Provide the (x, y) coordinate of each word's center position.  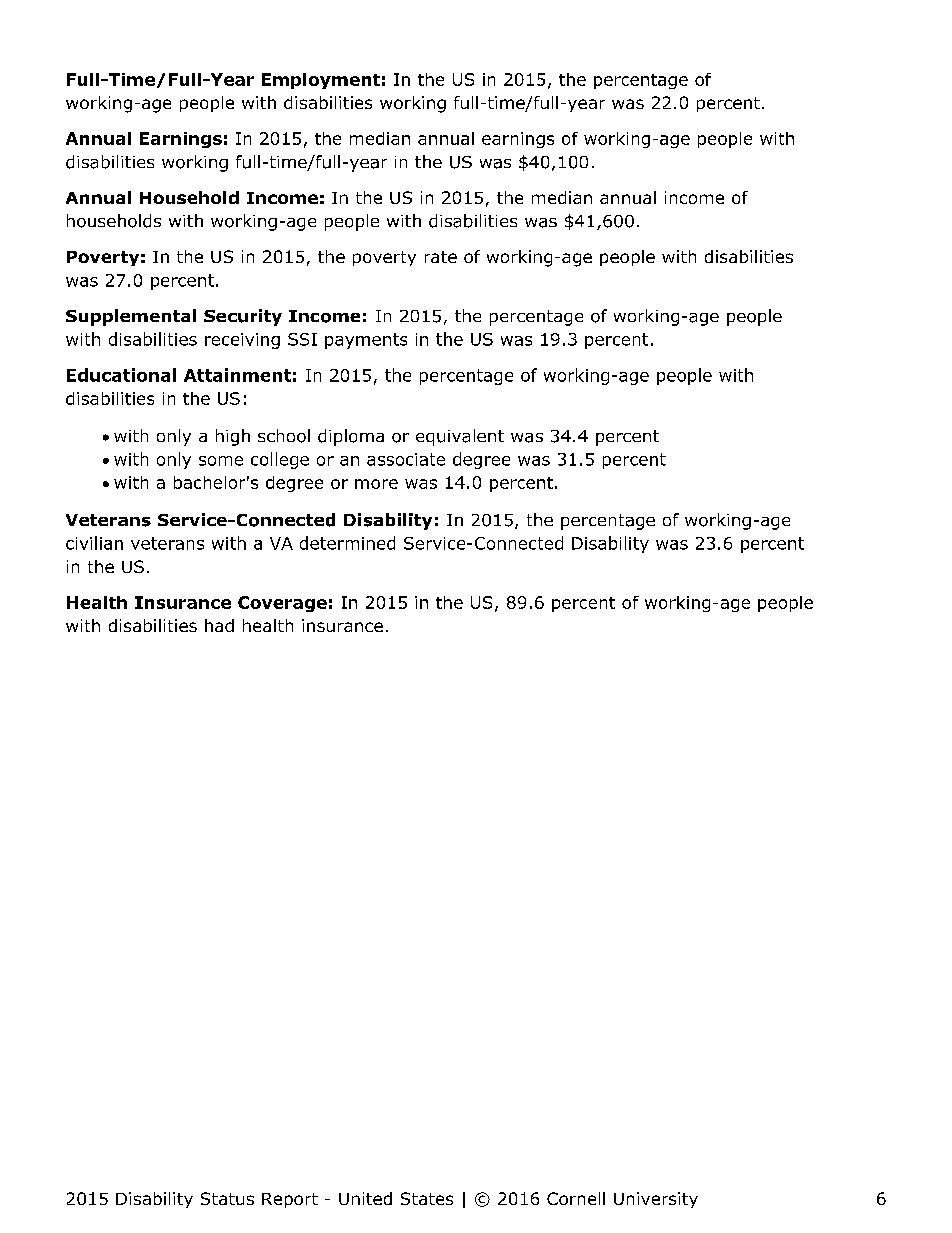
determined (347, 543)
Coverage (282, 604)
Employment (321, 81)
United (365, 1198)
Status (227, 1198)
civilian (94, 543)
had (219, 625)
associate (406, 459)
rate (441, 257)
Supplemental (131, 317)
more (376, 484)
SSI (302, 339)
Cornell (576, 1198)
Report (290, 1200)
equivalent (460, 437)
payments (366, 341)
